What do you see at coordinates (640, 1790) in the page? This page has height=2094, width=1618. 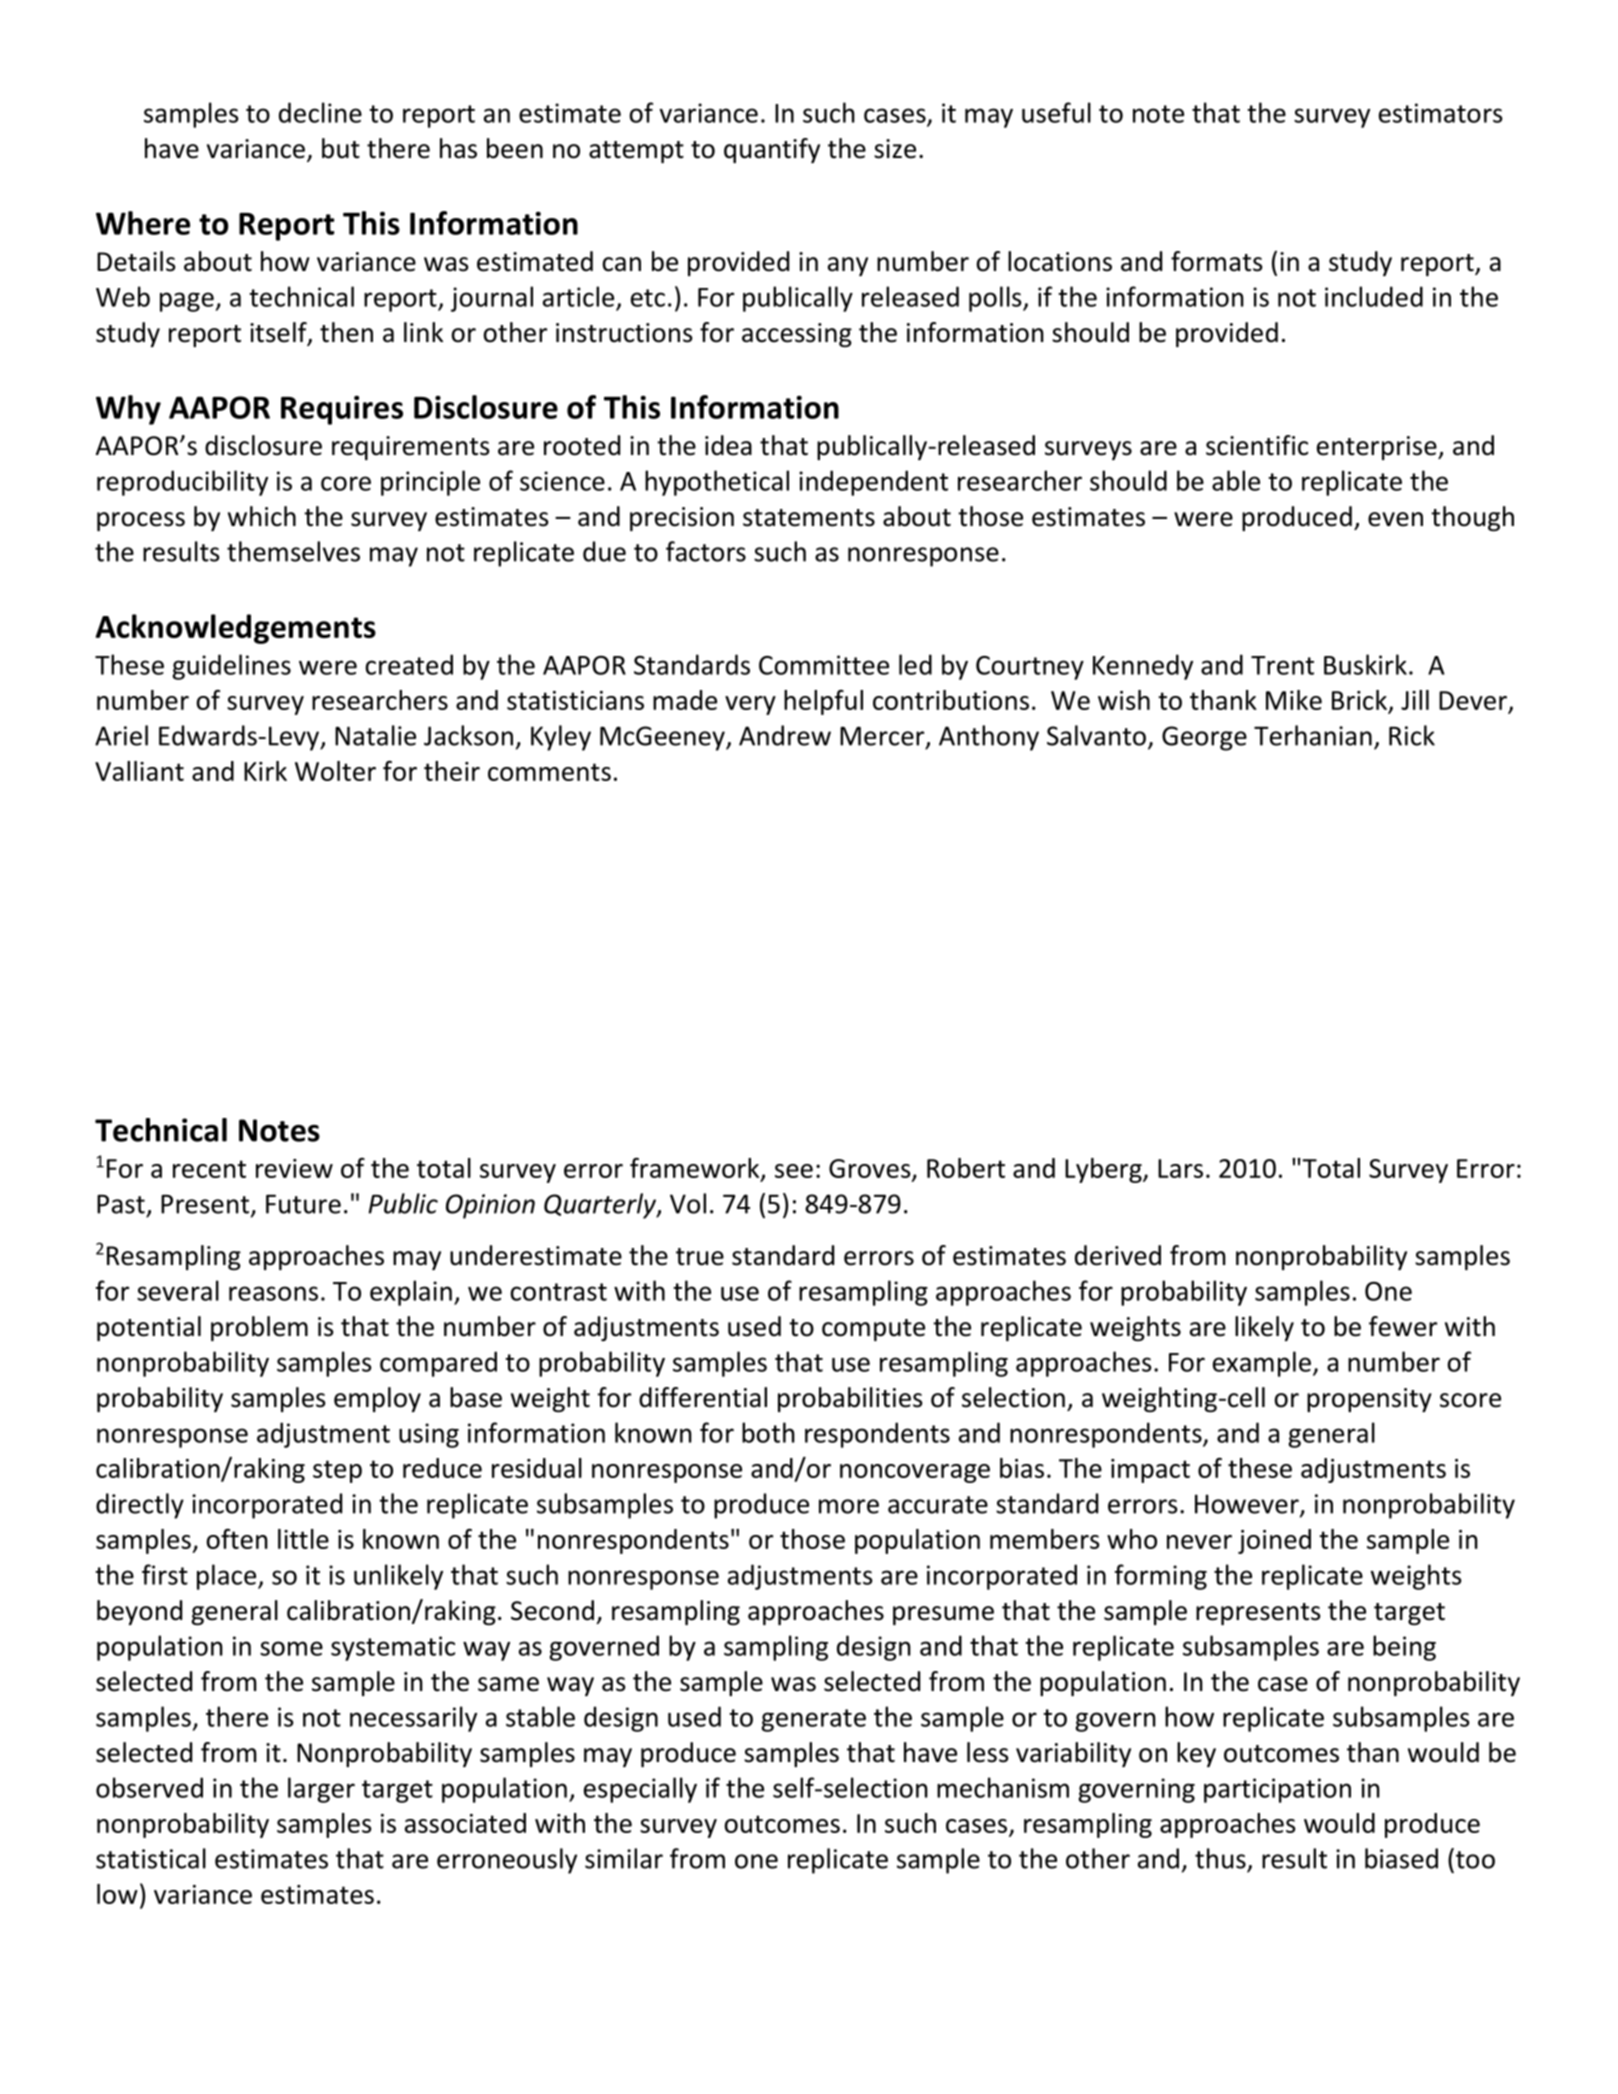 I see `especially` at bounding box center [640, 1790].
